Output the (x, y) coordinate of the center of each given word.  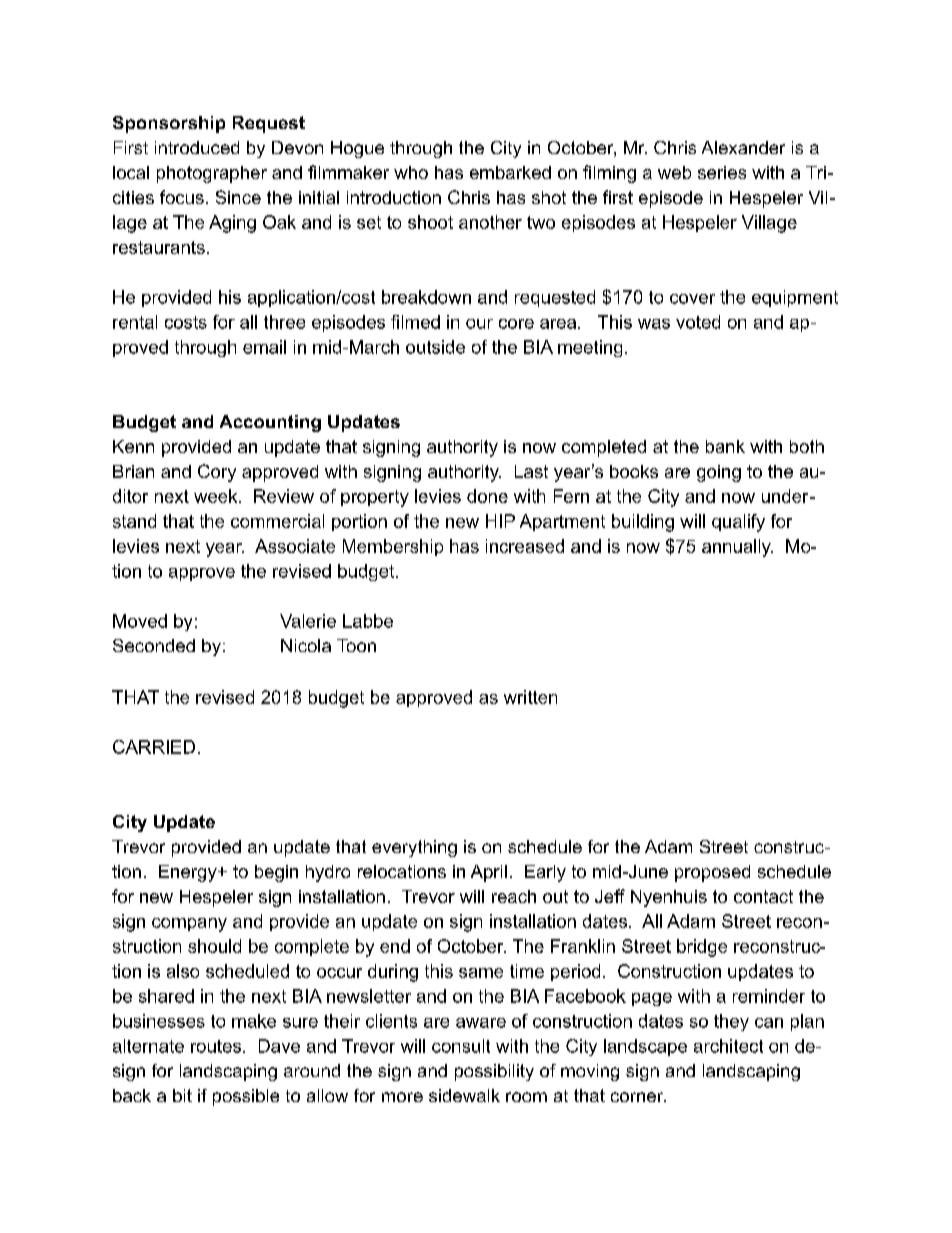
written (530, 697)
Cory (217, 473)
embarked (510, 172)
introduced (197, 147)
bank (725, 446)
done (487, 496)
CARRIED (154, 747)
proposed (712, 873)
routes (216, 1046)
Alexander (743, 147)
